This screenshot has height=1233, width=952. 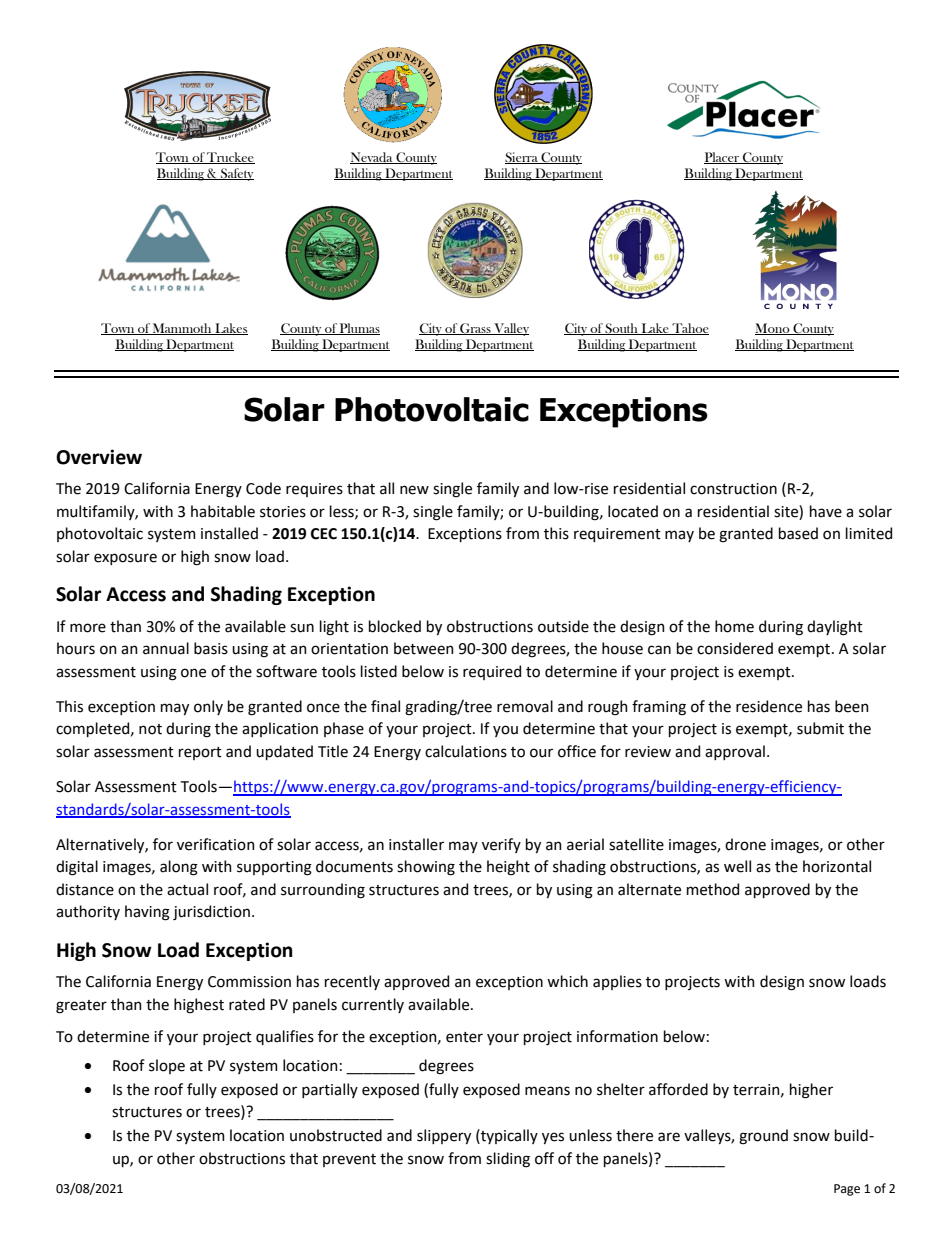 I want to click on annual, so click(x=166, y=648).
